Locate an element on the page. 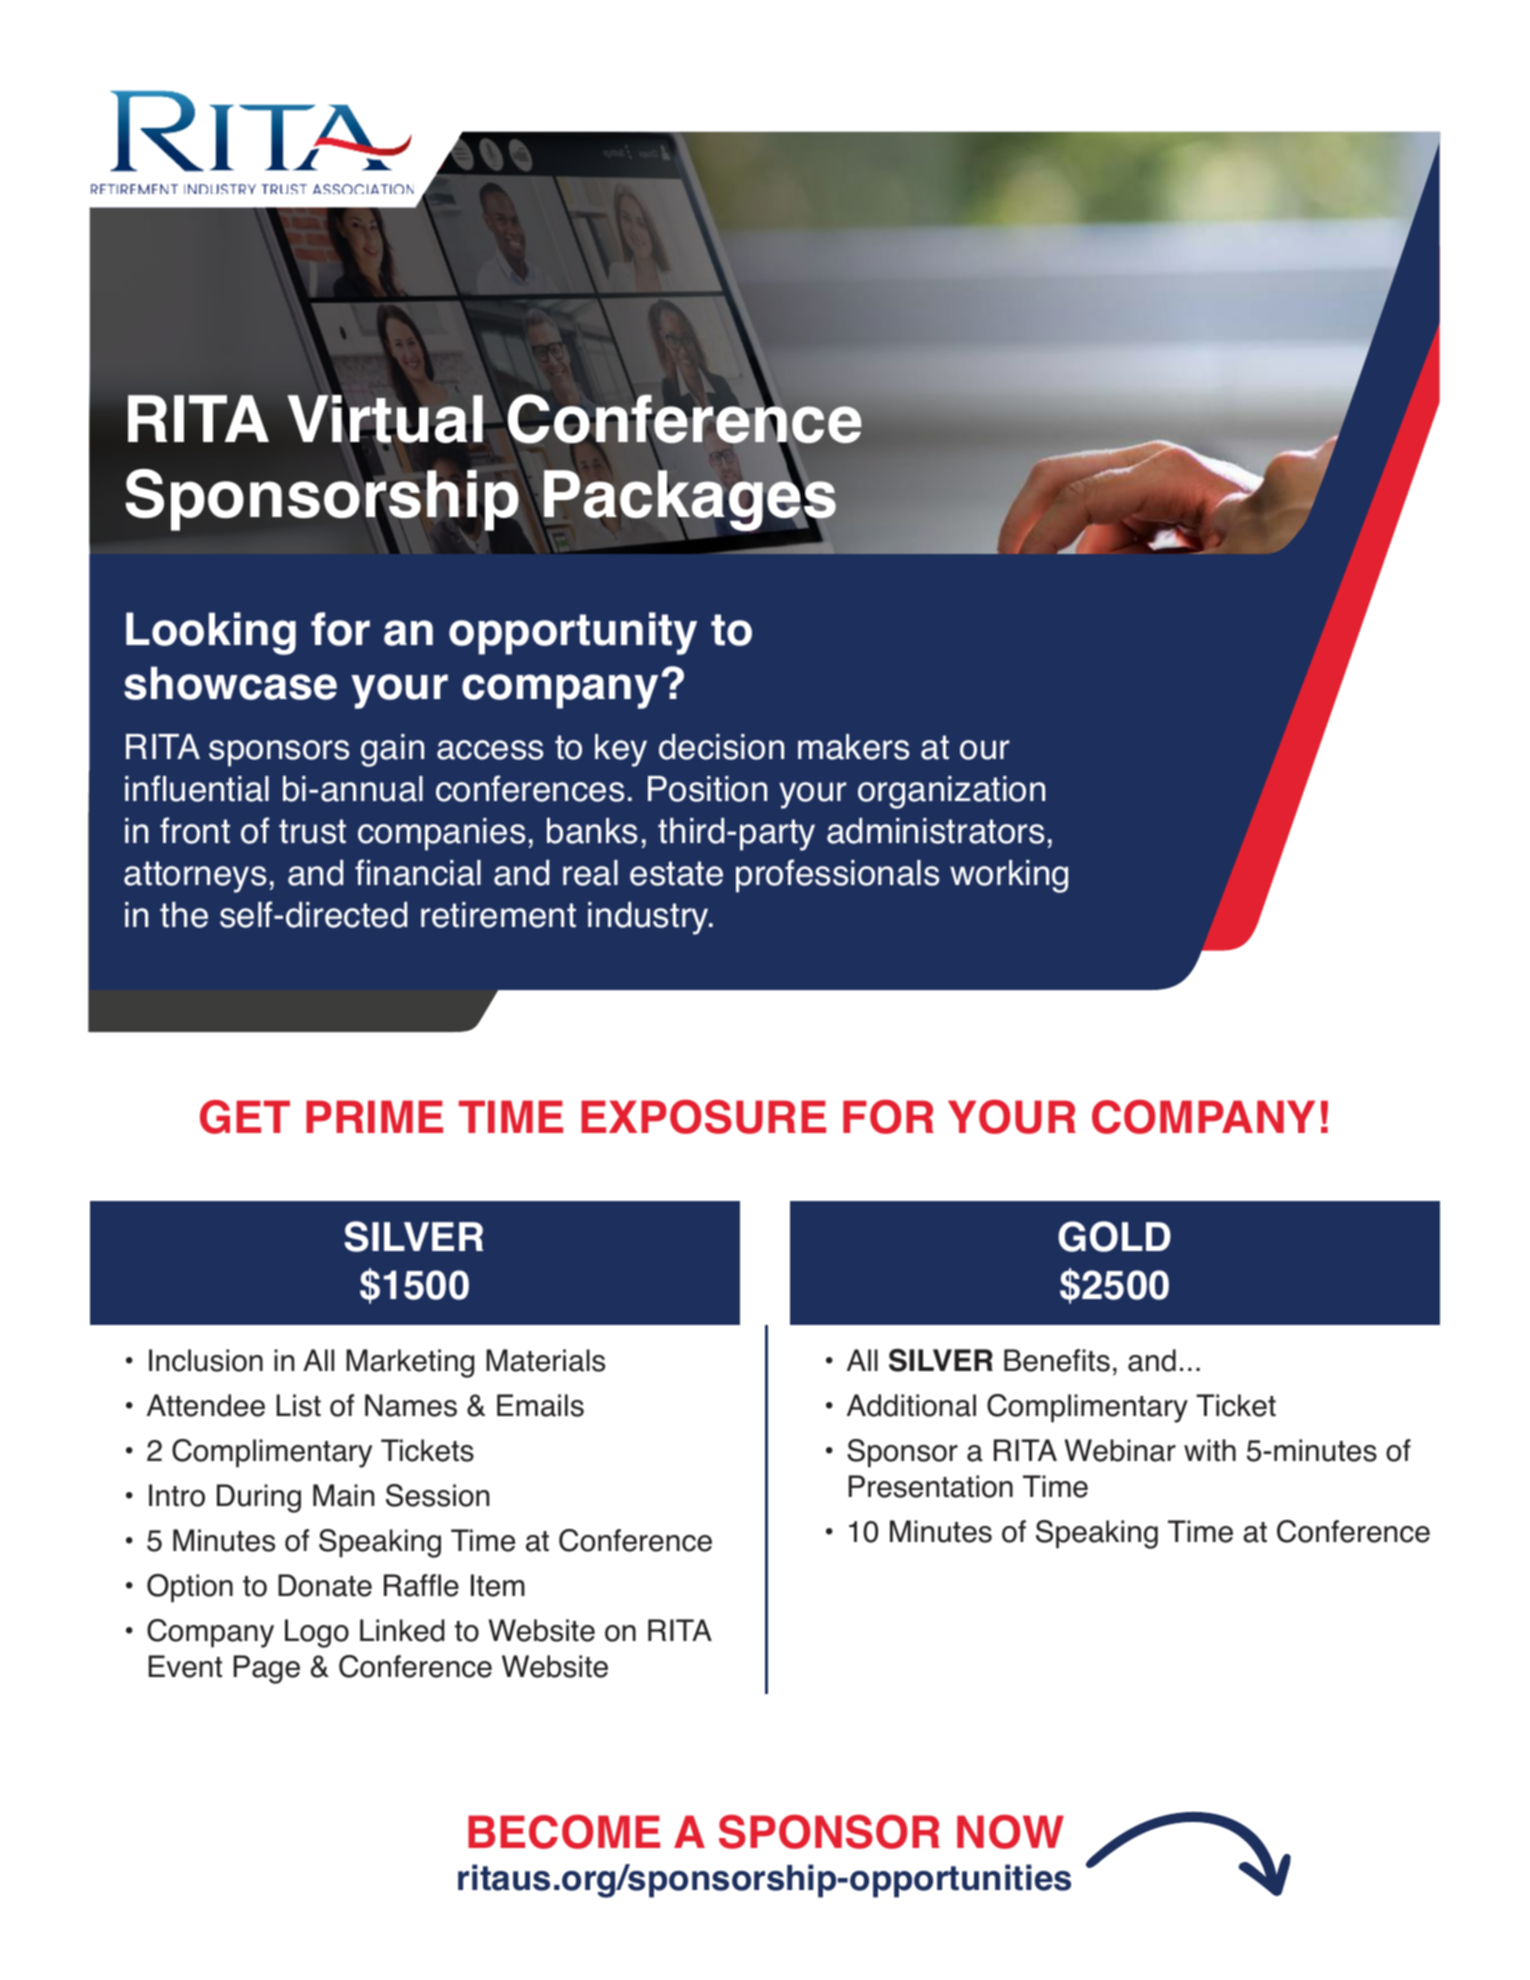 The image size is (1530, 1980). BECOME is located at coordinates (564, 1831).
